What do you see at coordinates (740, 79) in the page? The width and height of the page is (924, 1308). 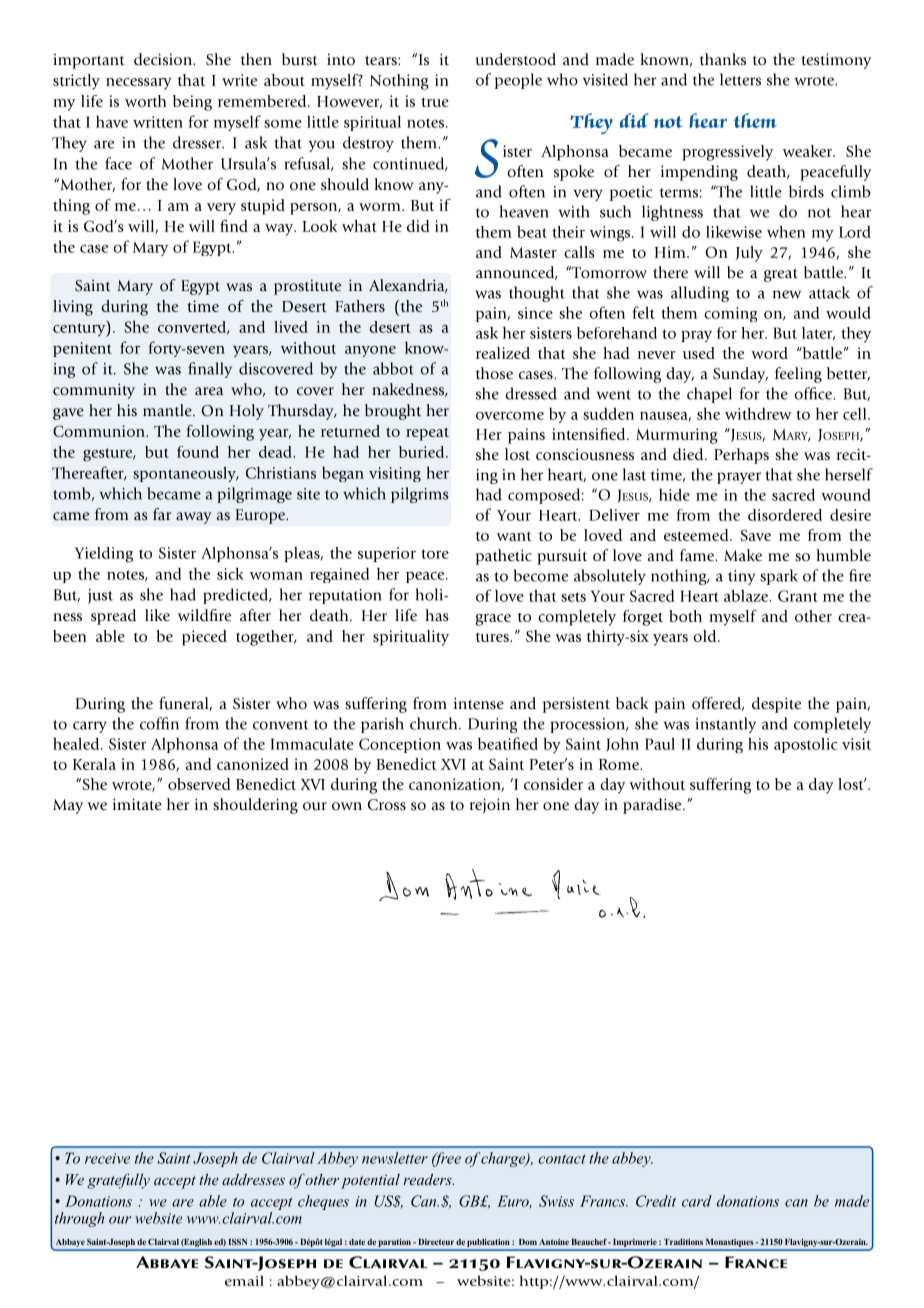 I see `letters` at bounding box center [740, 79].
